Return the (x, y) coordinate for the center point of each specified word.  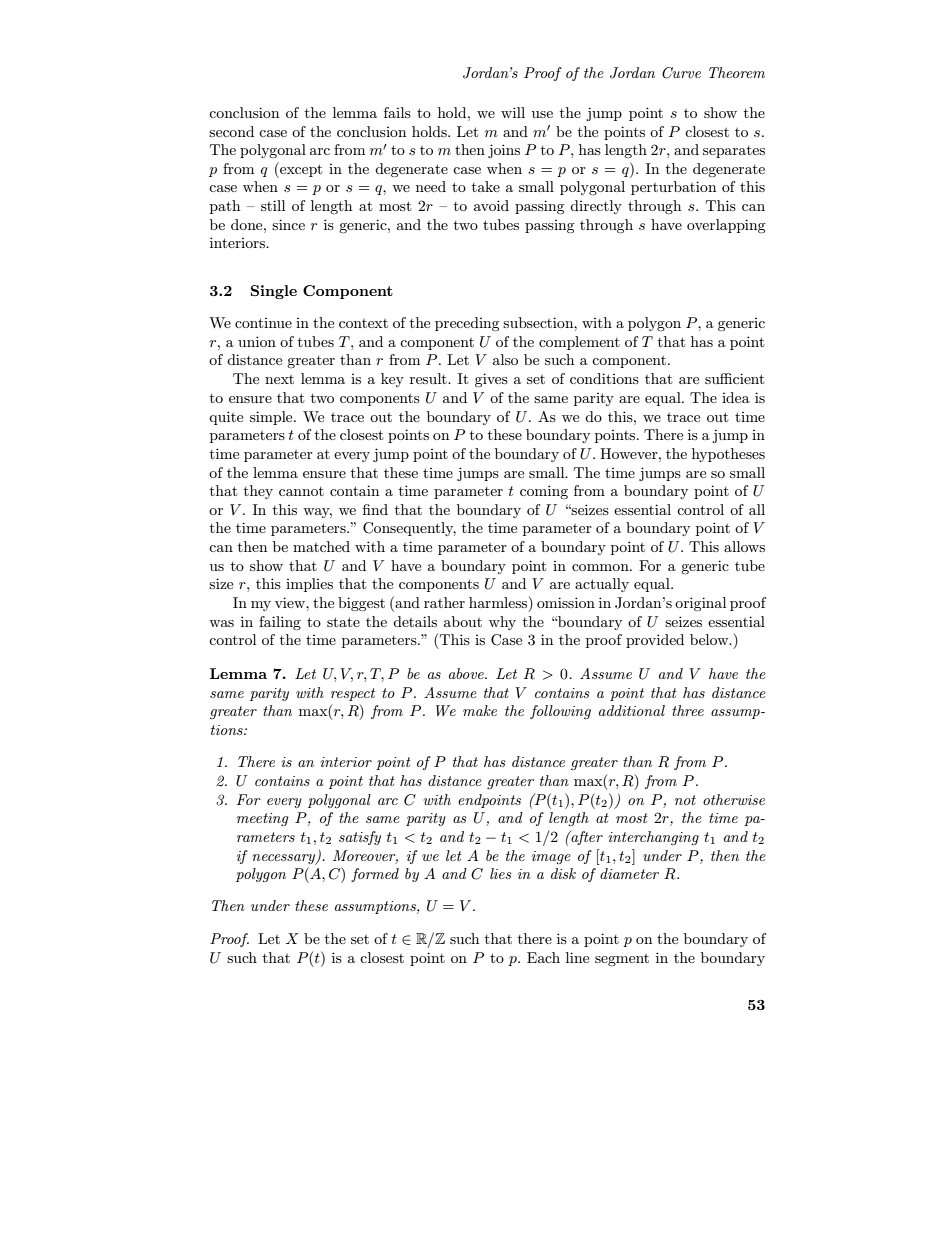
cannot (301, 491)
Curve (681, 73)
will (513, 112)
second (231, 131)
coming (544, 492)
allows (744, 546)
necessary (285, 859)
